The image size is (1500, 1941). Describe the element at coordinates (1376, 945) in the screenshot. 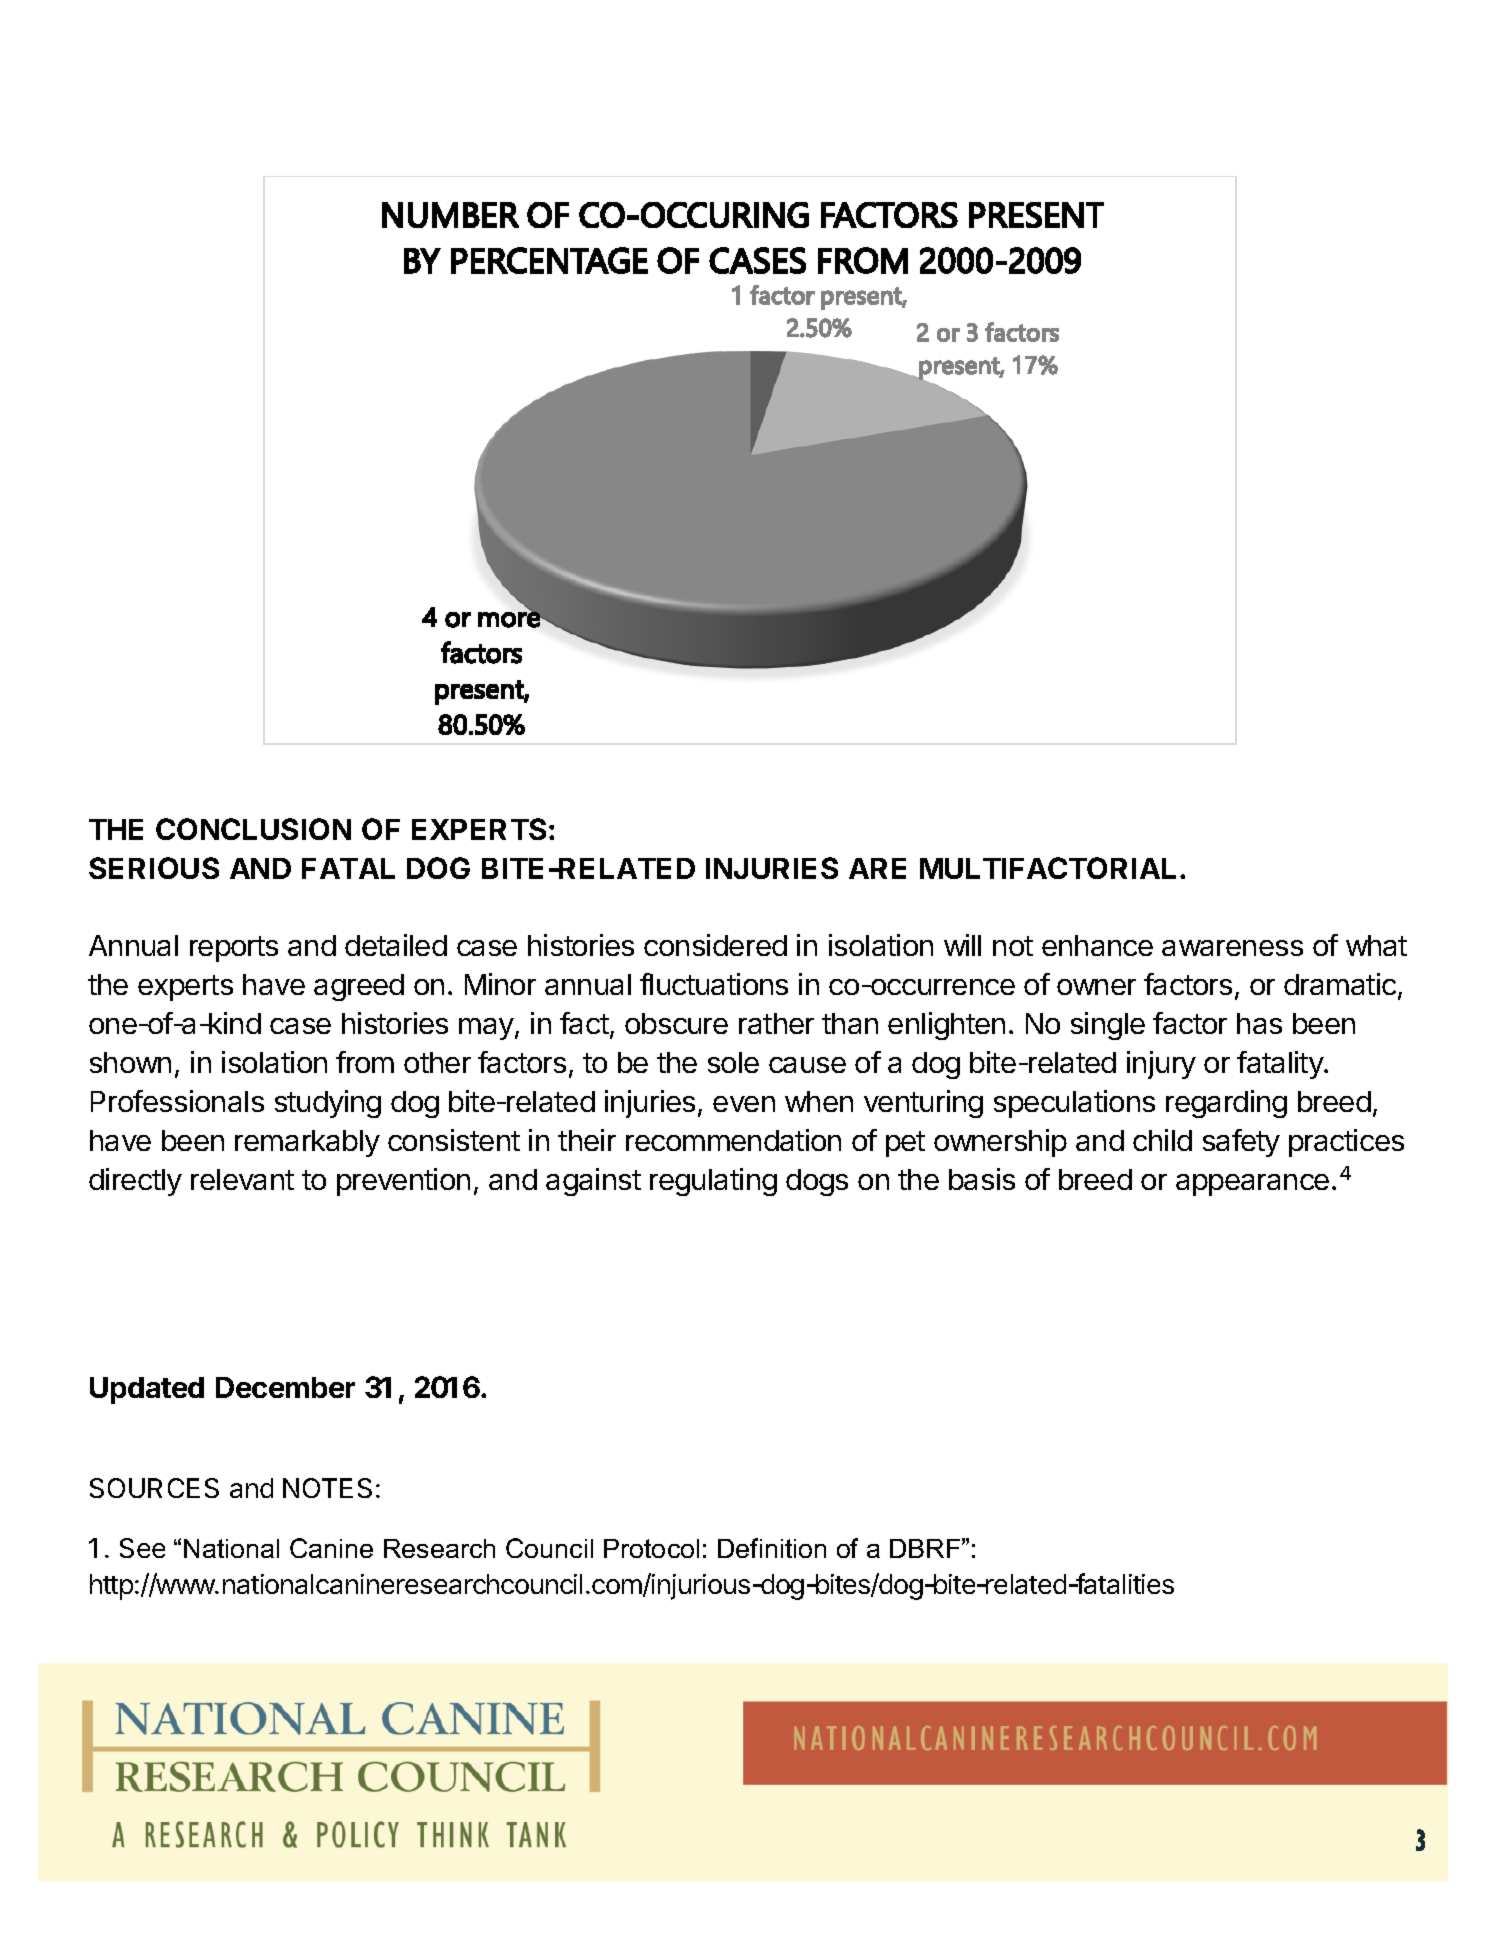

I see `what` at that location.
